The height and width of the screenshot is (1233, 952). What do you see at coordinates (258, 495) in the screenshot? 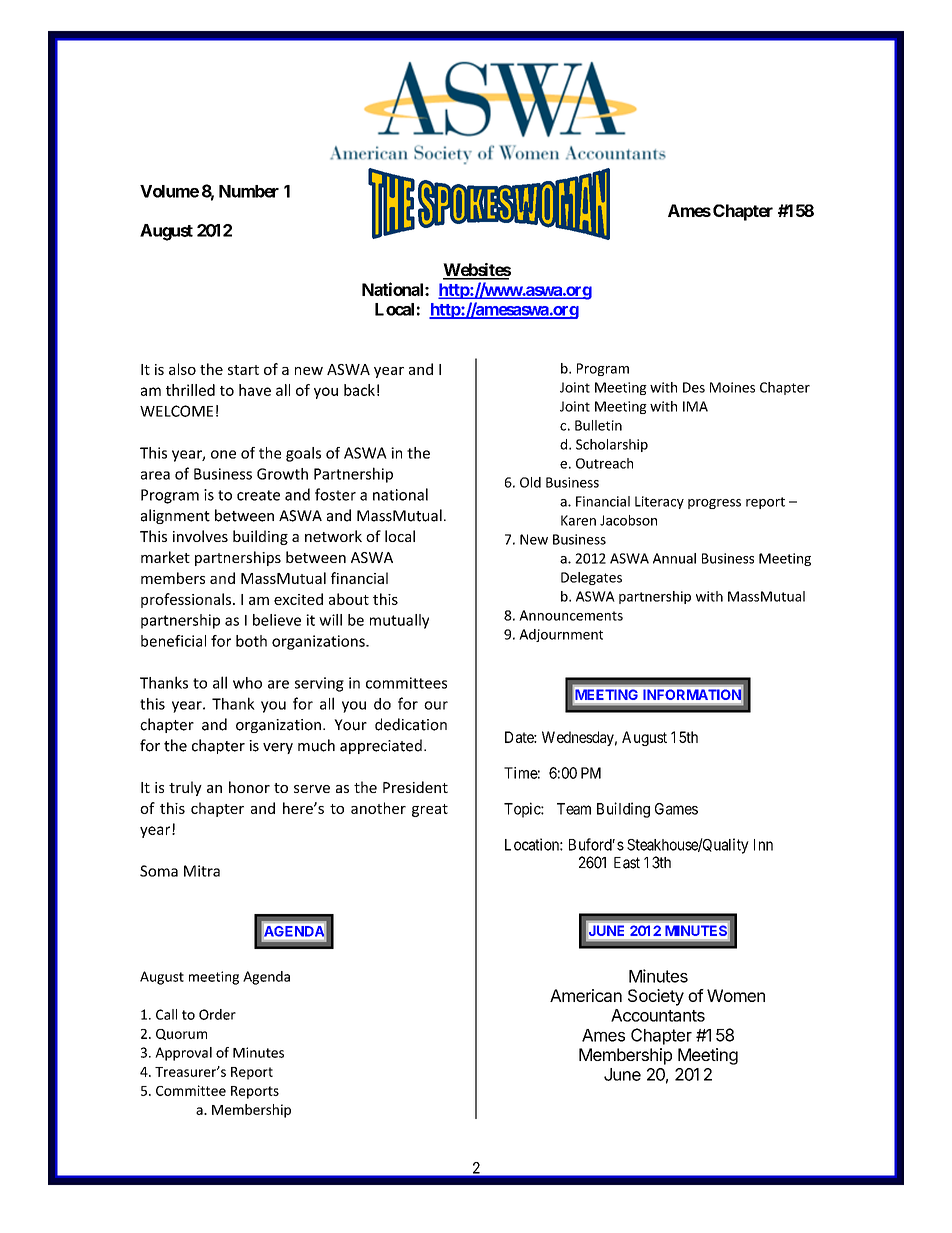
I see `create` at bounding box center [258, 495].
